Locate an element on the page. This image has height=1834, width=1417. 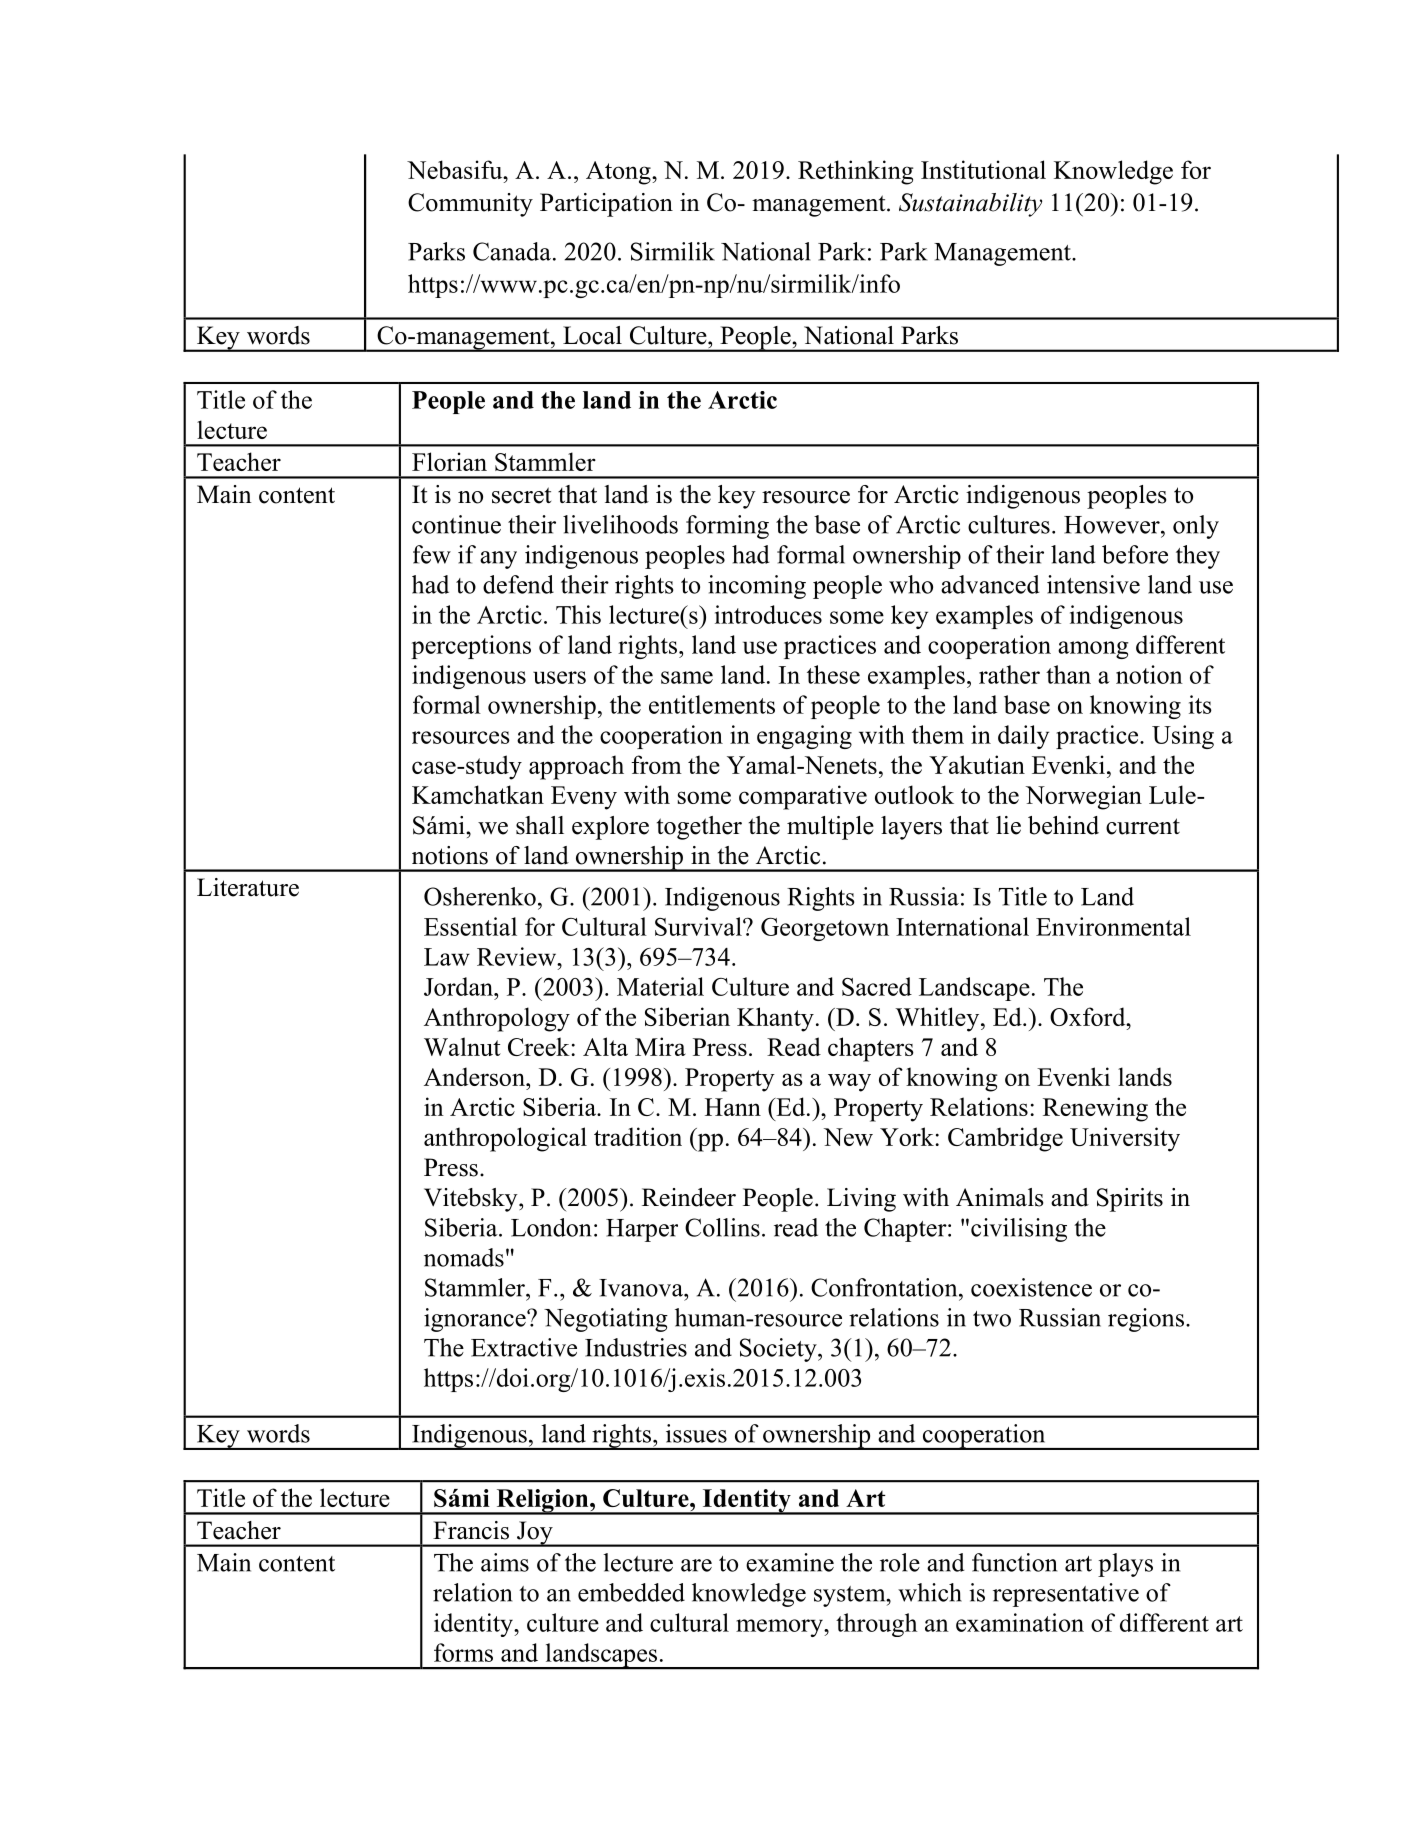
representative is located at coordinates (1066, 1595).
